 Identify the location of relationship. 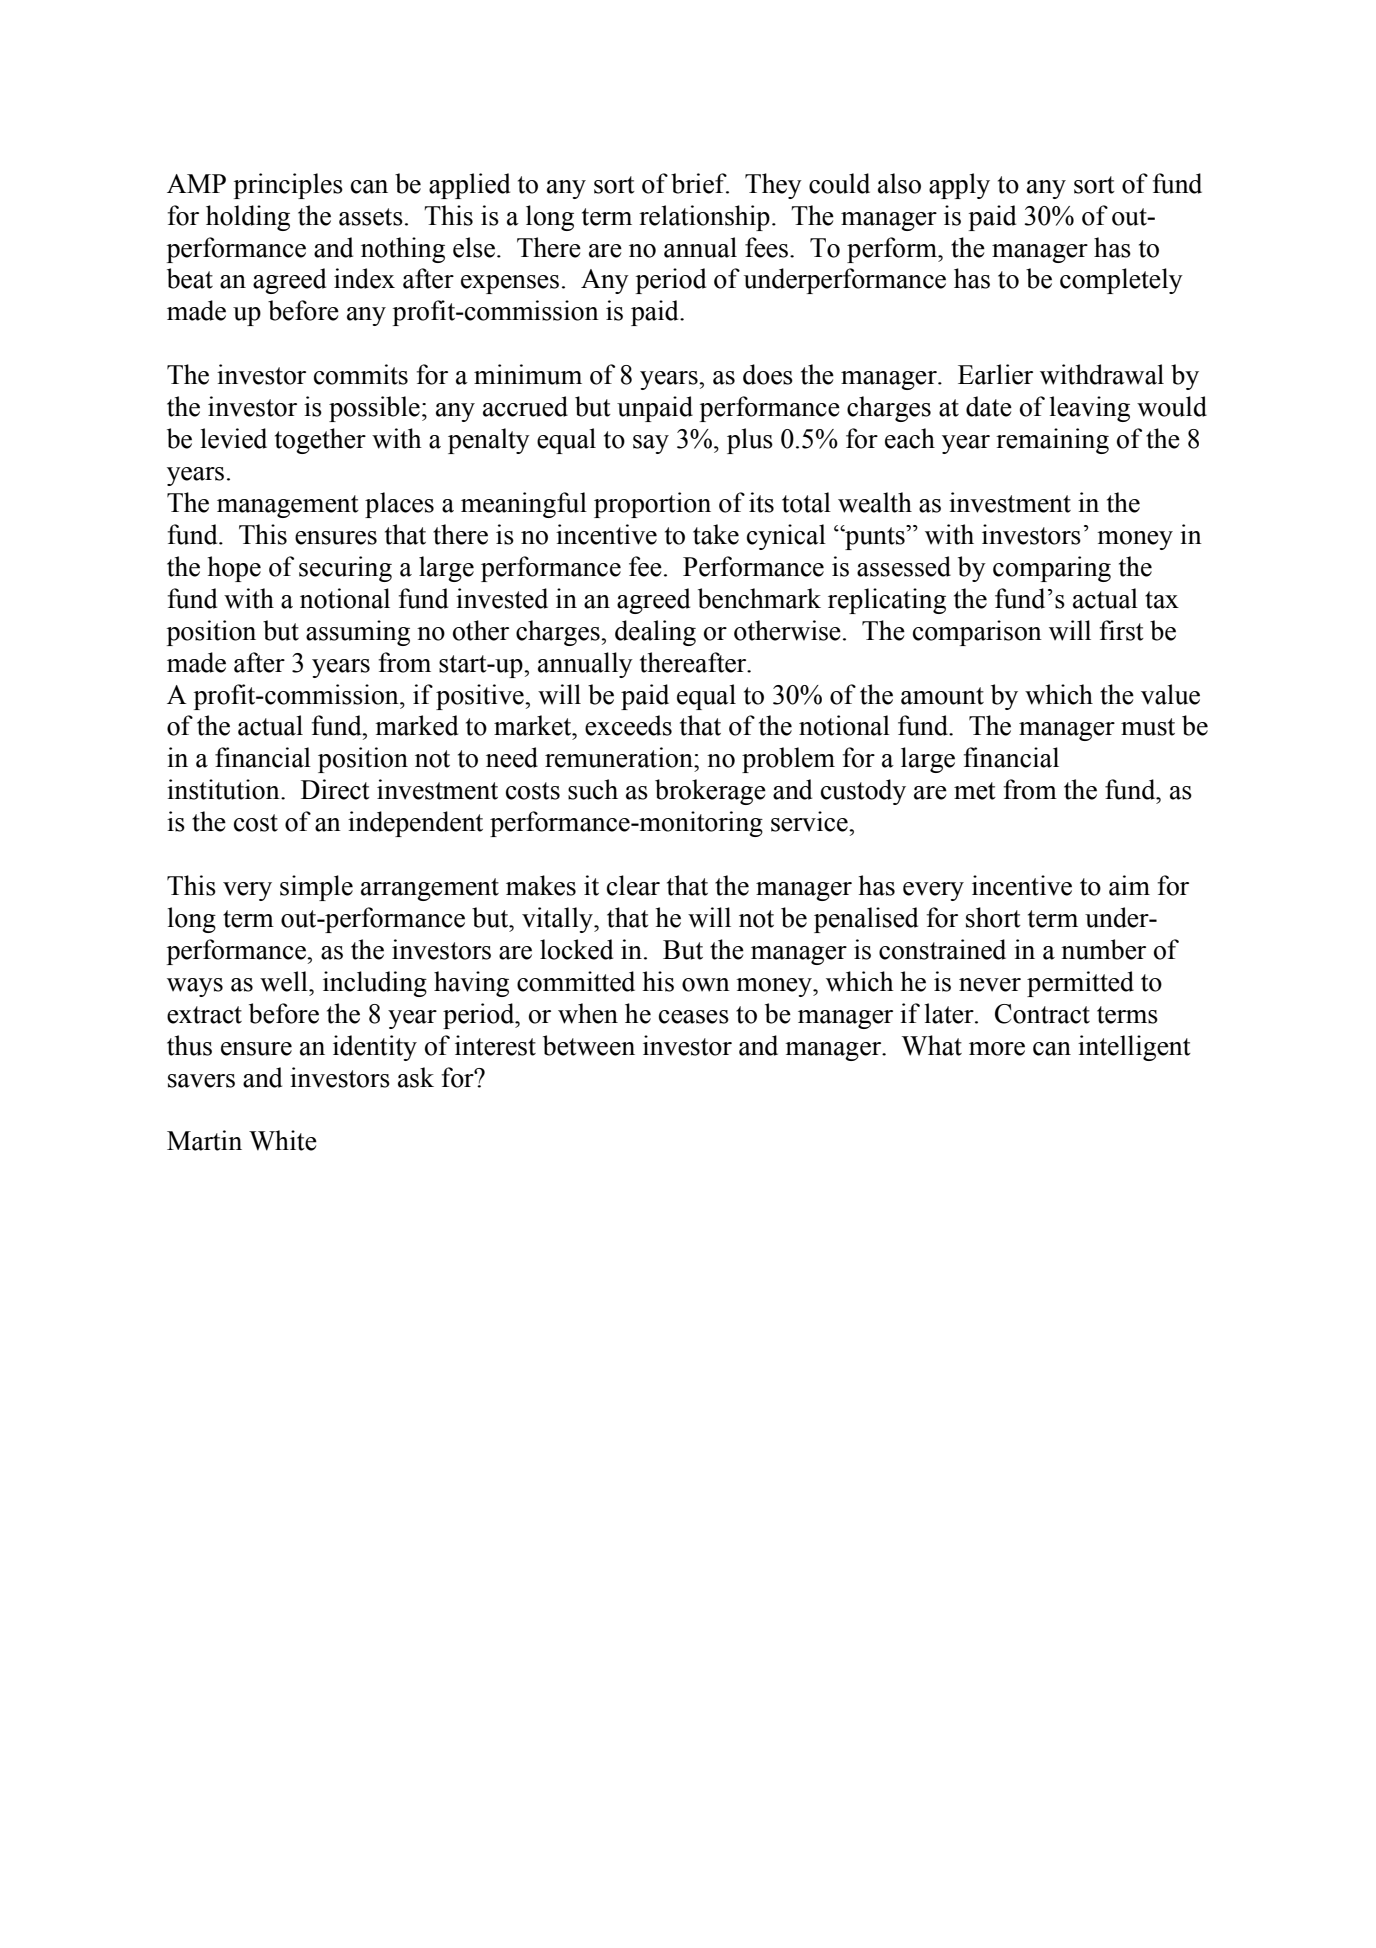
(704, 218).
